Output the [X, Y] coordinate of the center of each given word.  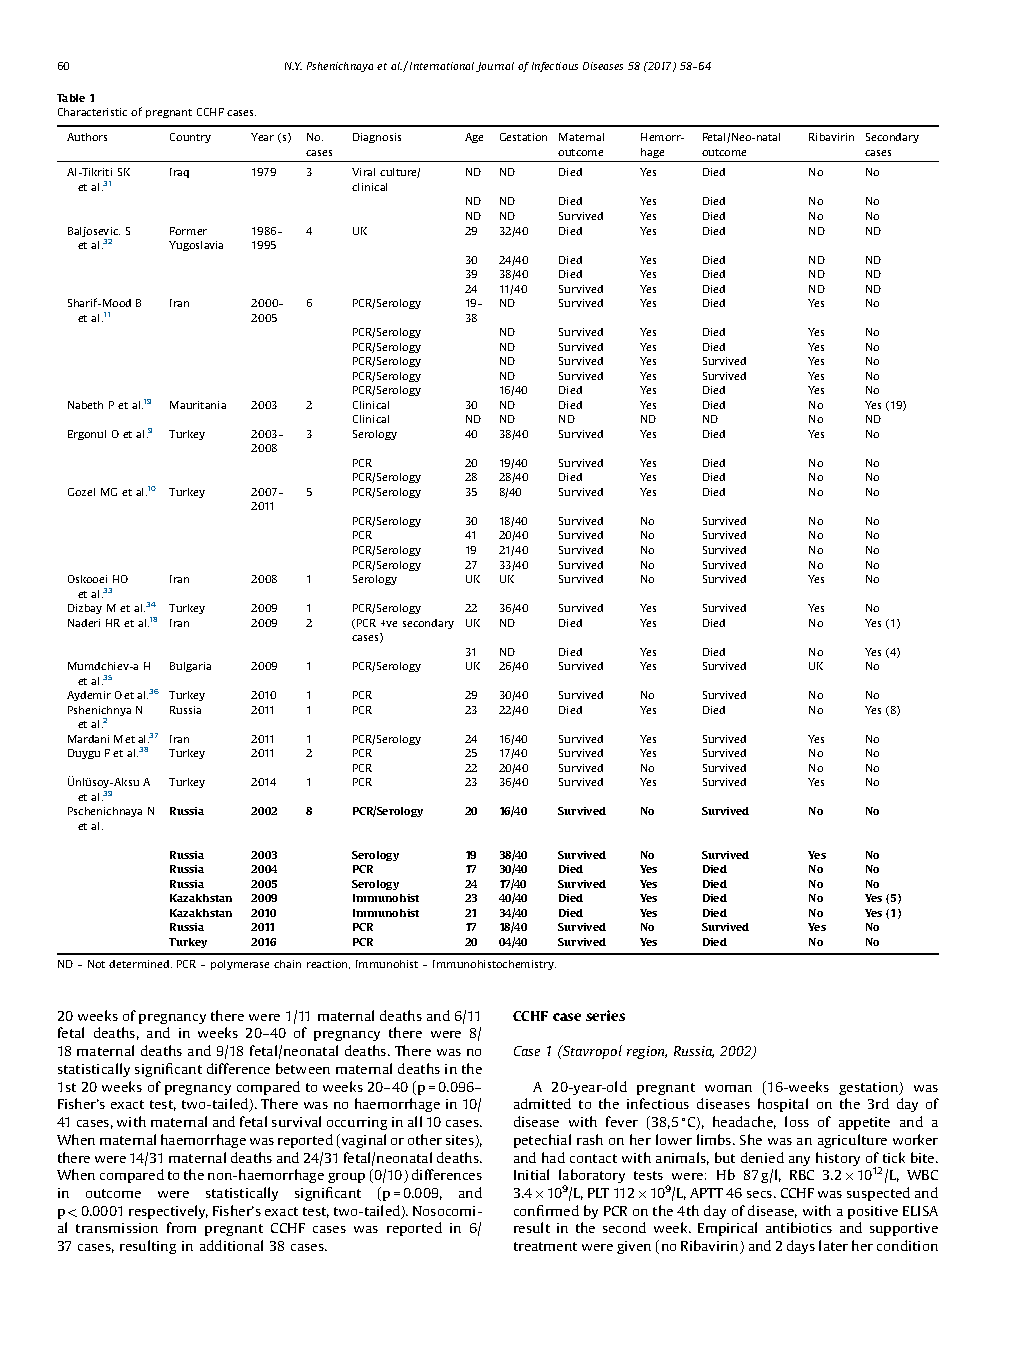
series [605, 1015]
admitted [542, 1103]
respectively [168, 1212]
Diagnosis [377, 138]
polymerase [240, 965]
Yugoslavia [196, 246]
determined [140, 964]
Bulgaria [190, 667]
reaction [328, 964]
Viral [363, 172]
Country [190, 138]
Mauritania [198, 405]
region [647, 1052]
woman [728, 1088]
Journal [495, 67]
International [442, 66]
